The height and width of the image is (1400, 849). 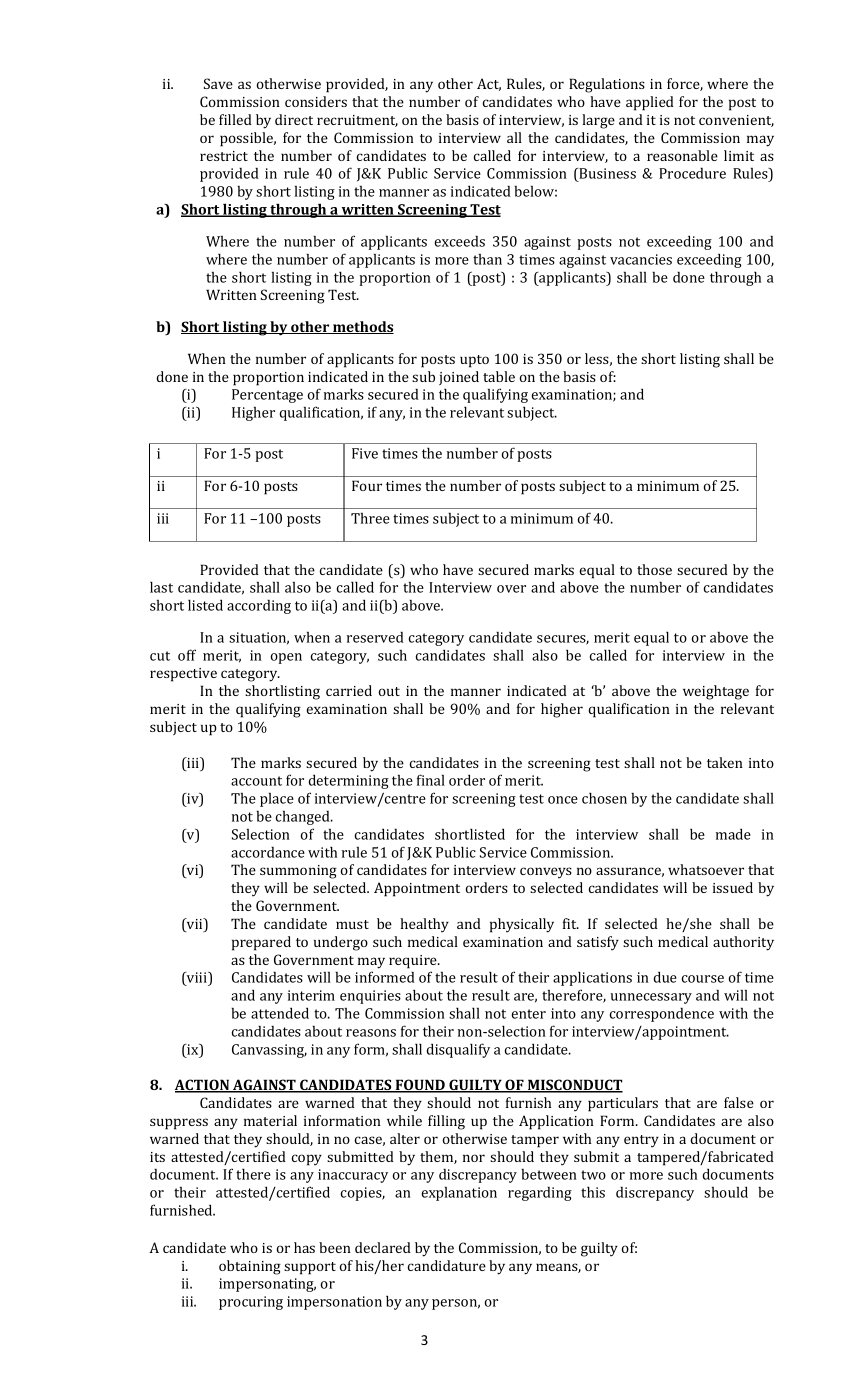 What do you see at coordinates (725, 762) in the image?
I see `taken` at bounding box center [725, 762].
